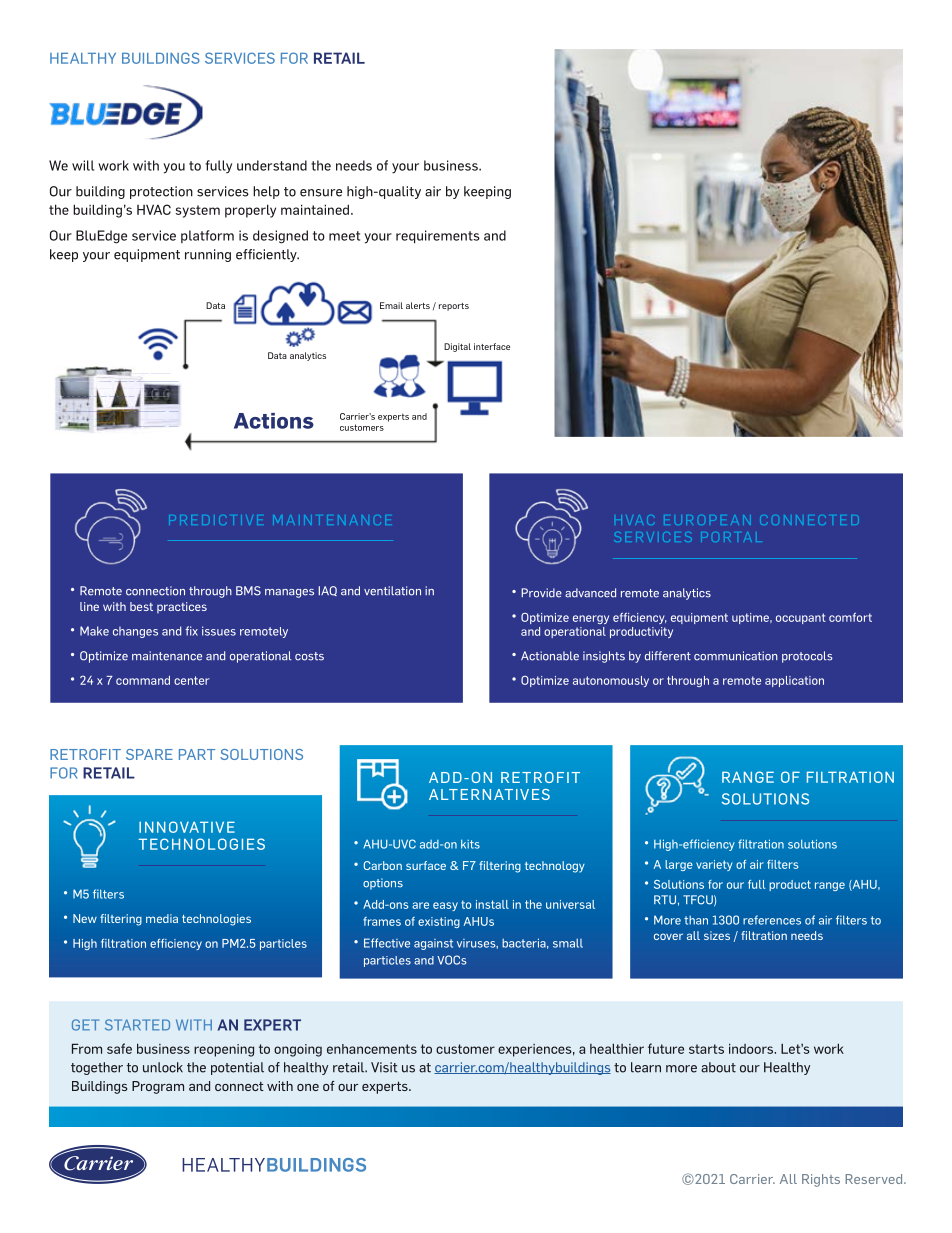 This document has height=1233, width=952. I want to click on surface, so click(426, 865).
